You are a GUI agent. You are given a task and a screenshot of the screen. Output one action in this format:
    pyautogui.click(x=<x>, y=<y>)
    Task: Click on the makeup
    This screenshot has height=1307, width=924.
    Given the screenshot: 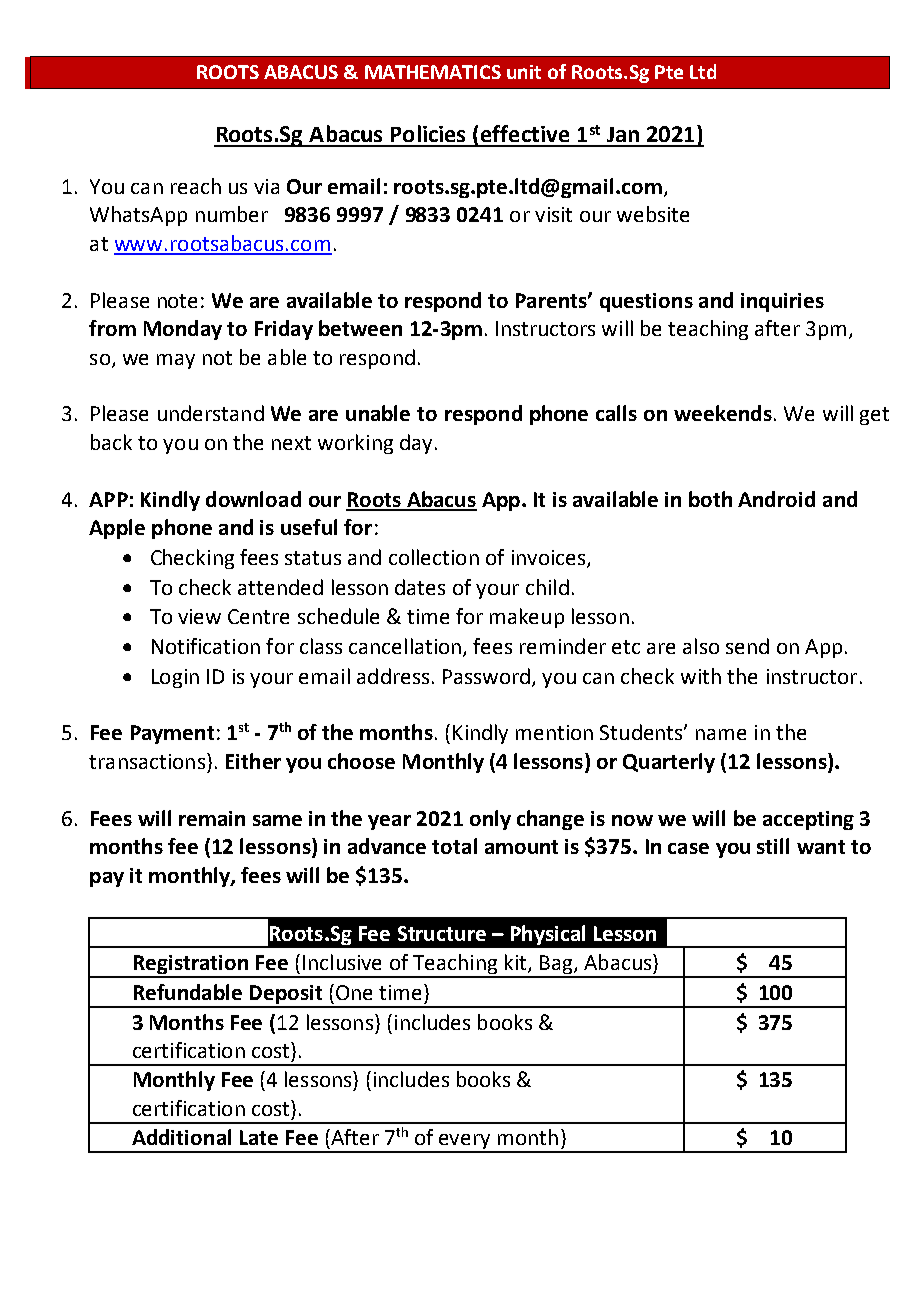 What is the action you would take?
    pyautogui.click(x=527, y=618)
